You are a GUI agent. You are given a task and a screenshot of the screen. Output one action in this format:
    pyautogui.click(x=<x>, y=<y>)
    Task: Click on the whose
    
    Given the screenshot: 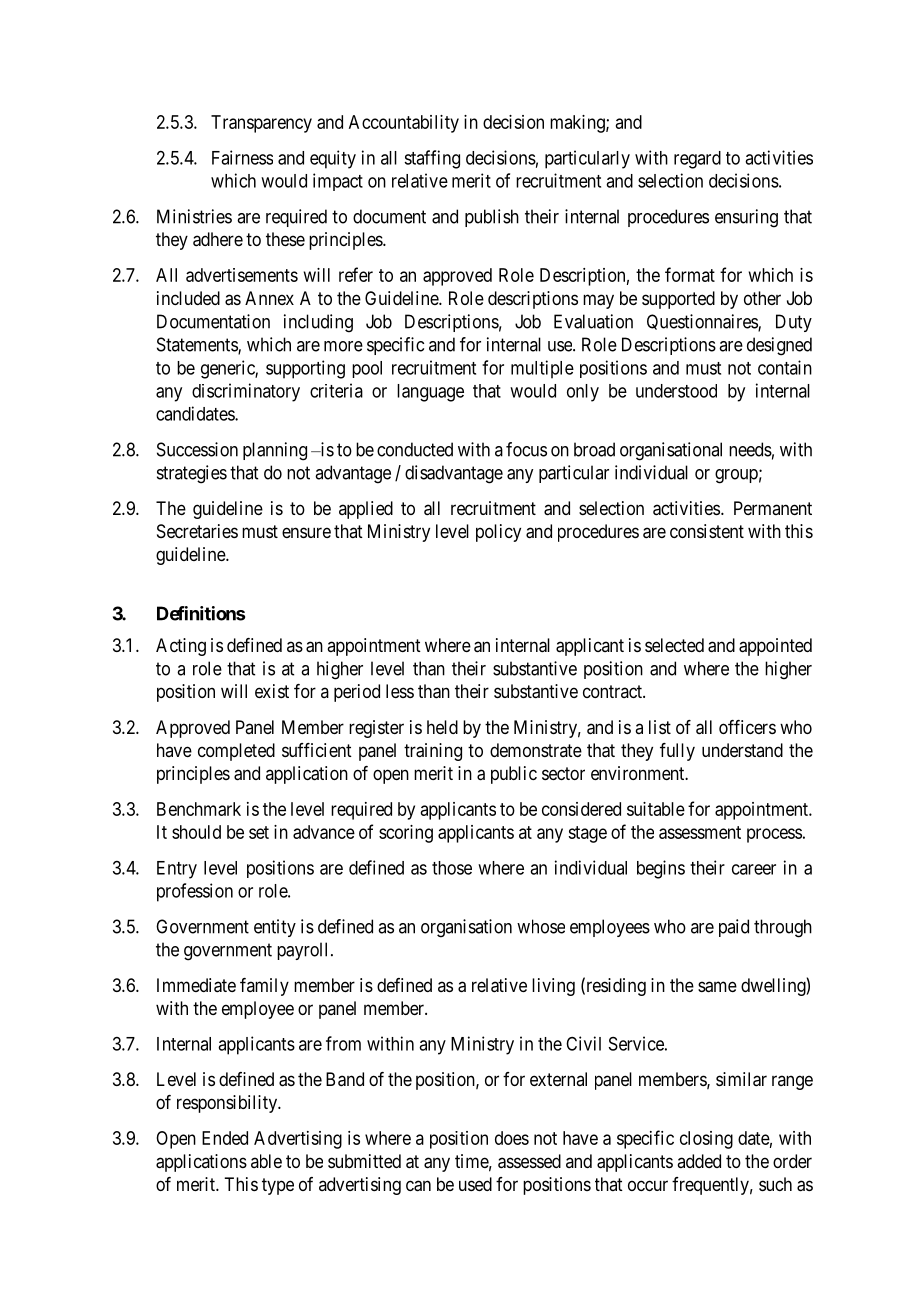 What is the action you would take?
    pyautogui.click(x=541, y=926)
